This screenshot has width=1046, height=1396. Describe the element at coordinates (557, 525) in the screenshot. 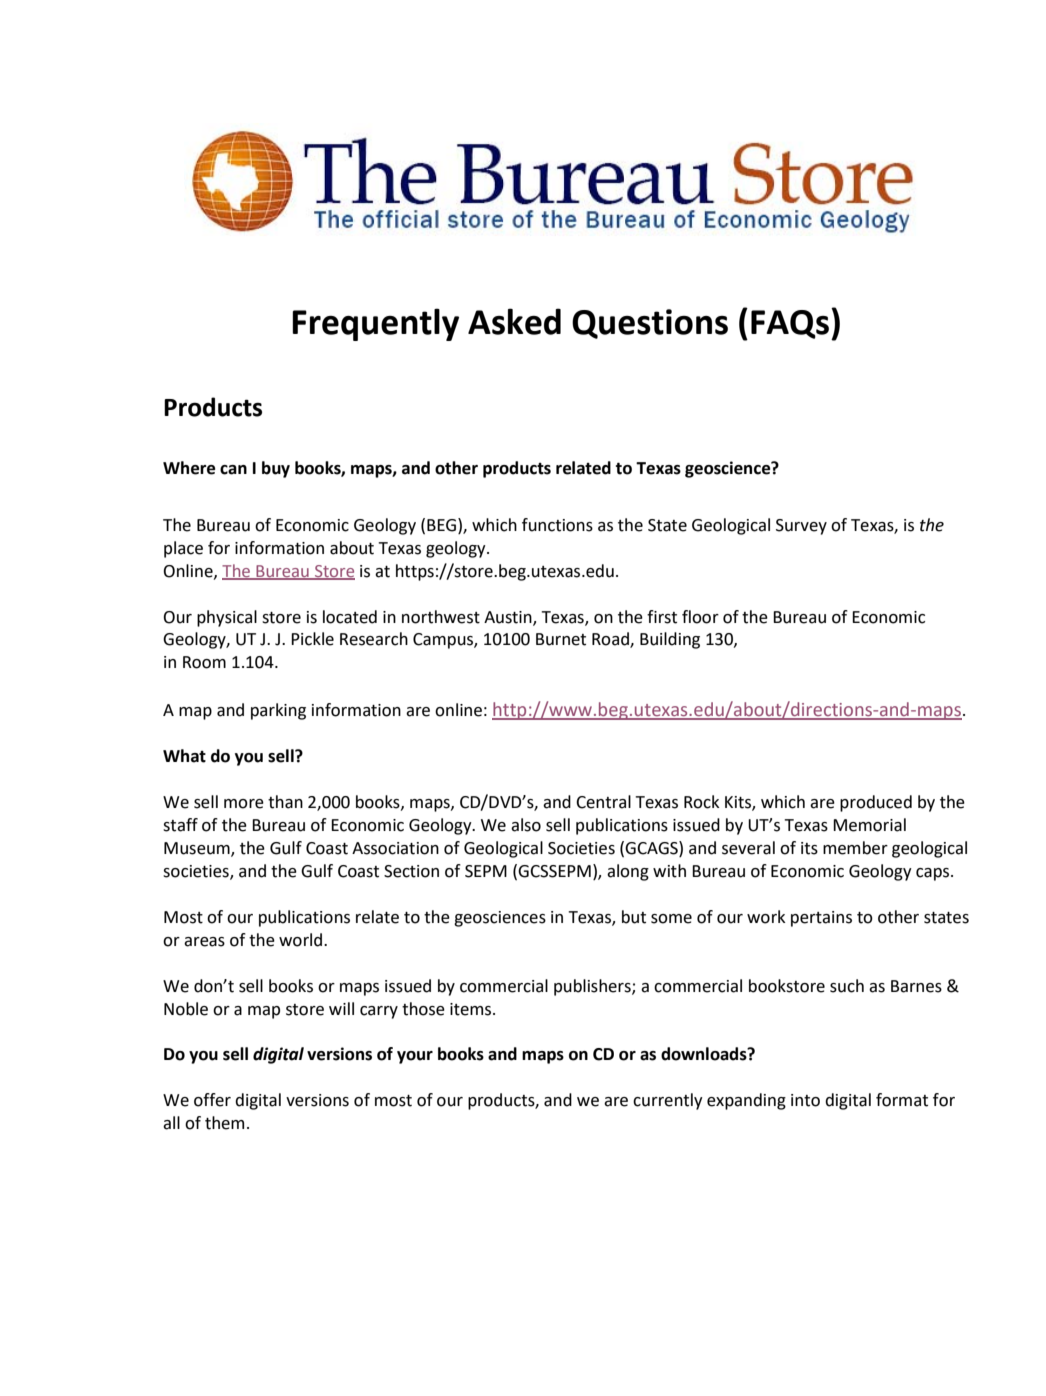

I see `functions` at that location.
